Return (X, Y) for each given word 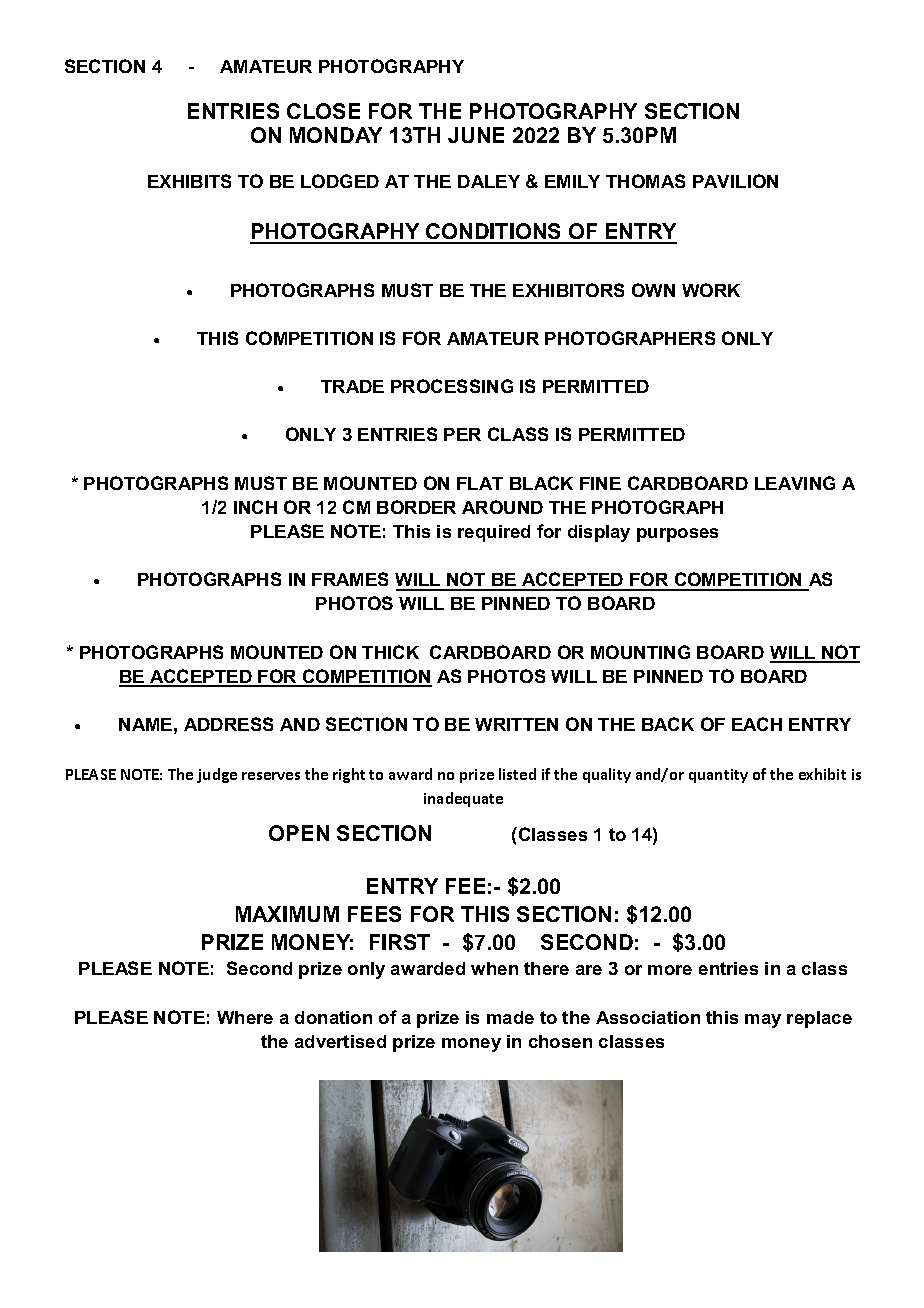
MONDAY (336, 135)
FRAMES (350, 579)
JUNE (476, 135)
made (510, 1017)
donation (333, 1017)
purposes (677, 535)
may (763, 1021)
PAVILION (735, 181)
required (494, 533)
